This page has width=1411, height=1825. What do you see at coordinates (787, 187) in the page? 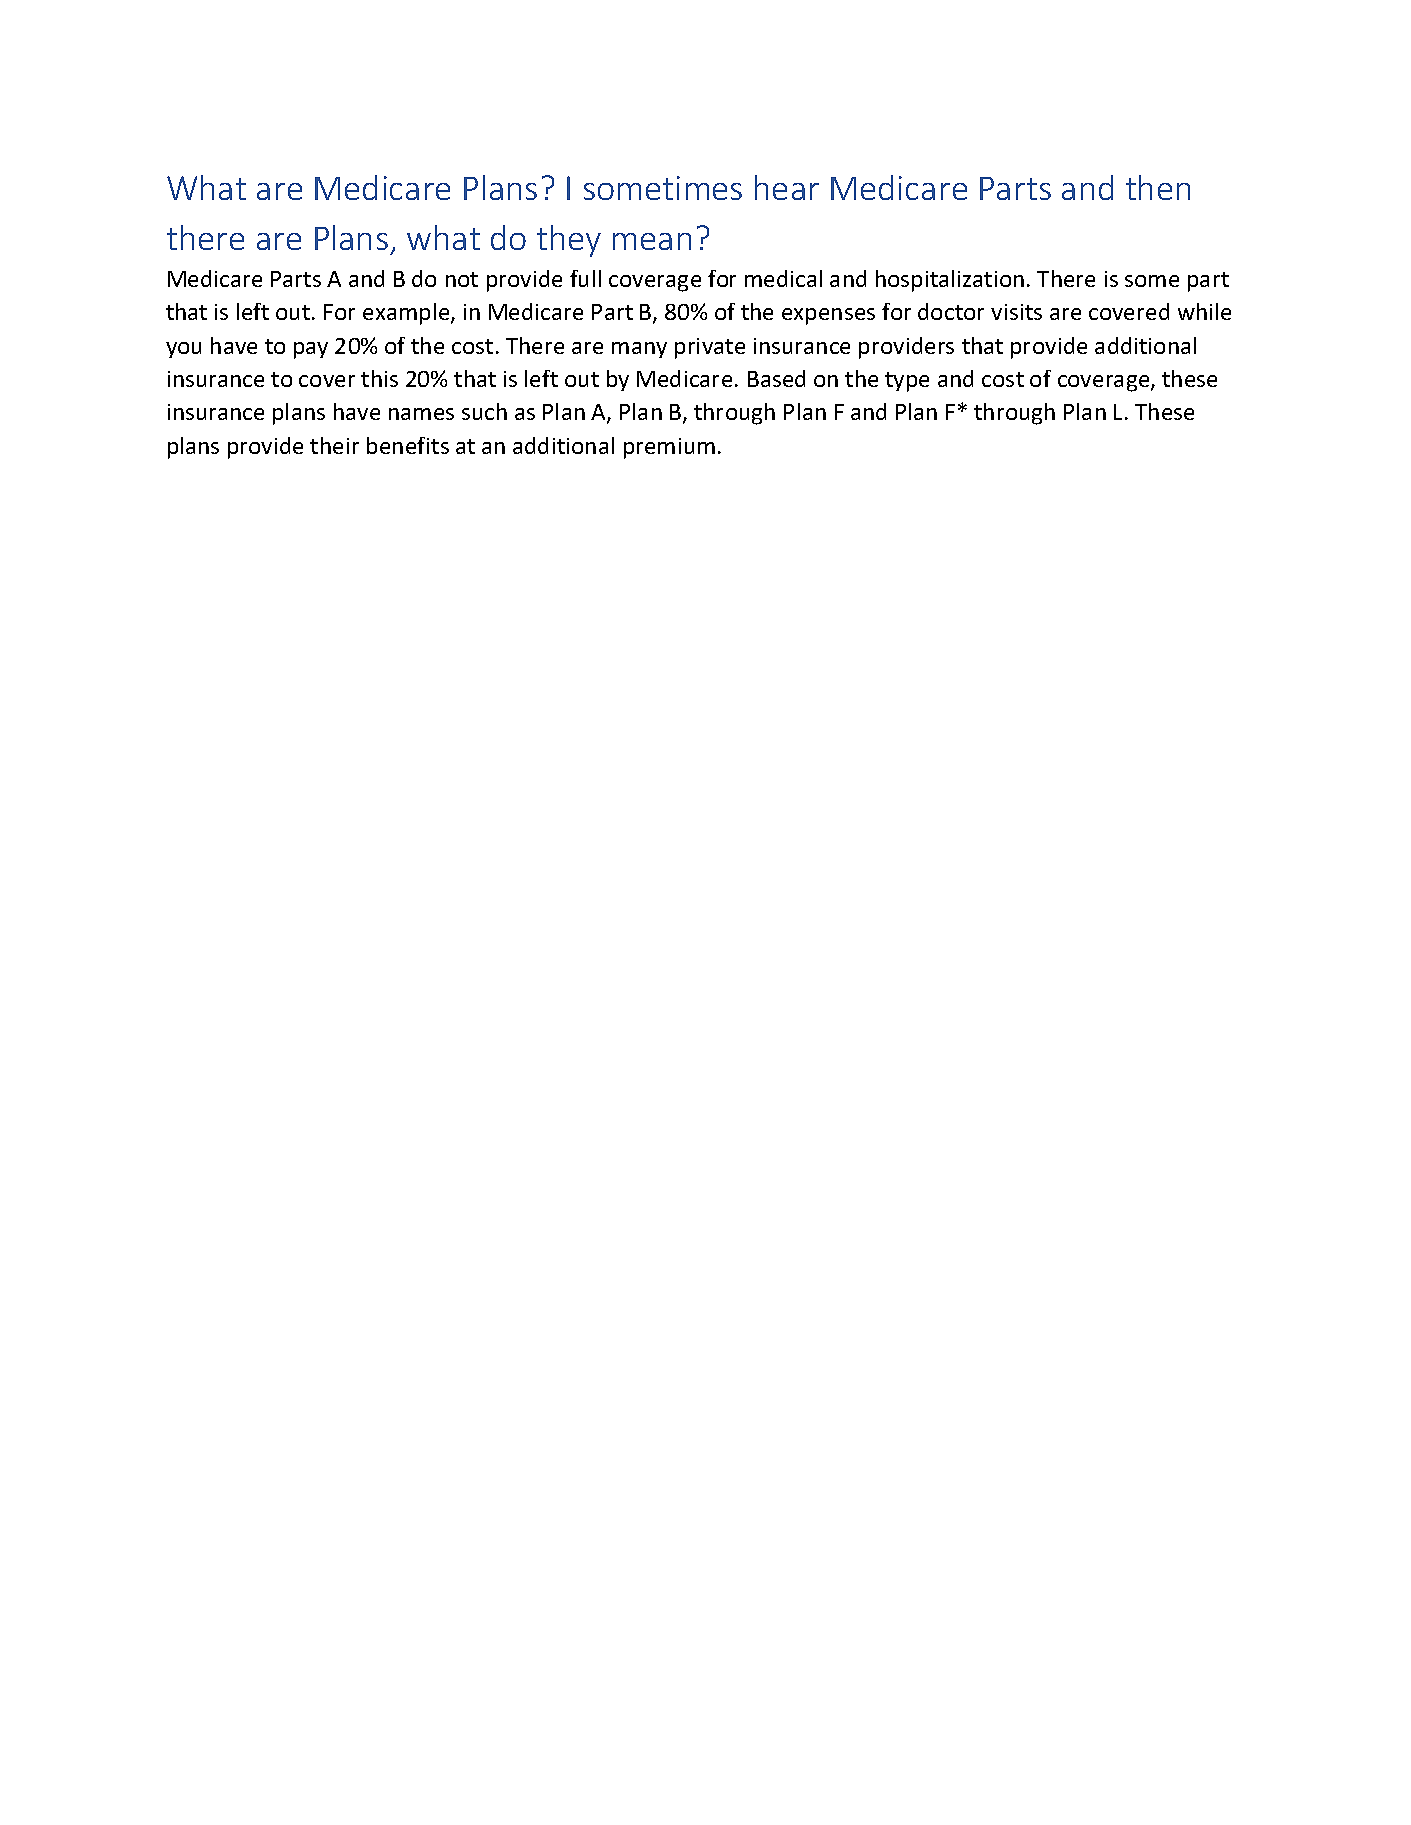
I see `hear` at bounding box center [787, 187].
